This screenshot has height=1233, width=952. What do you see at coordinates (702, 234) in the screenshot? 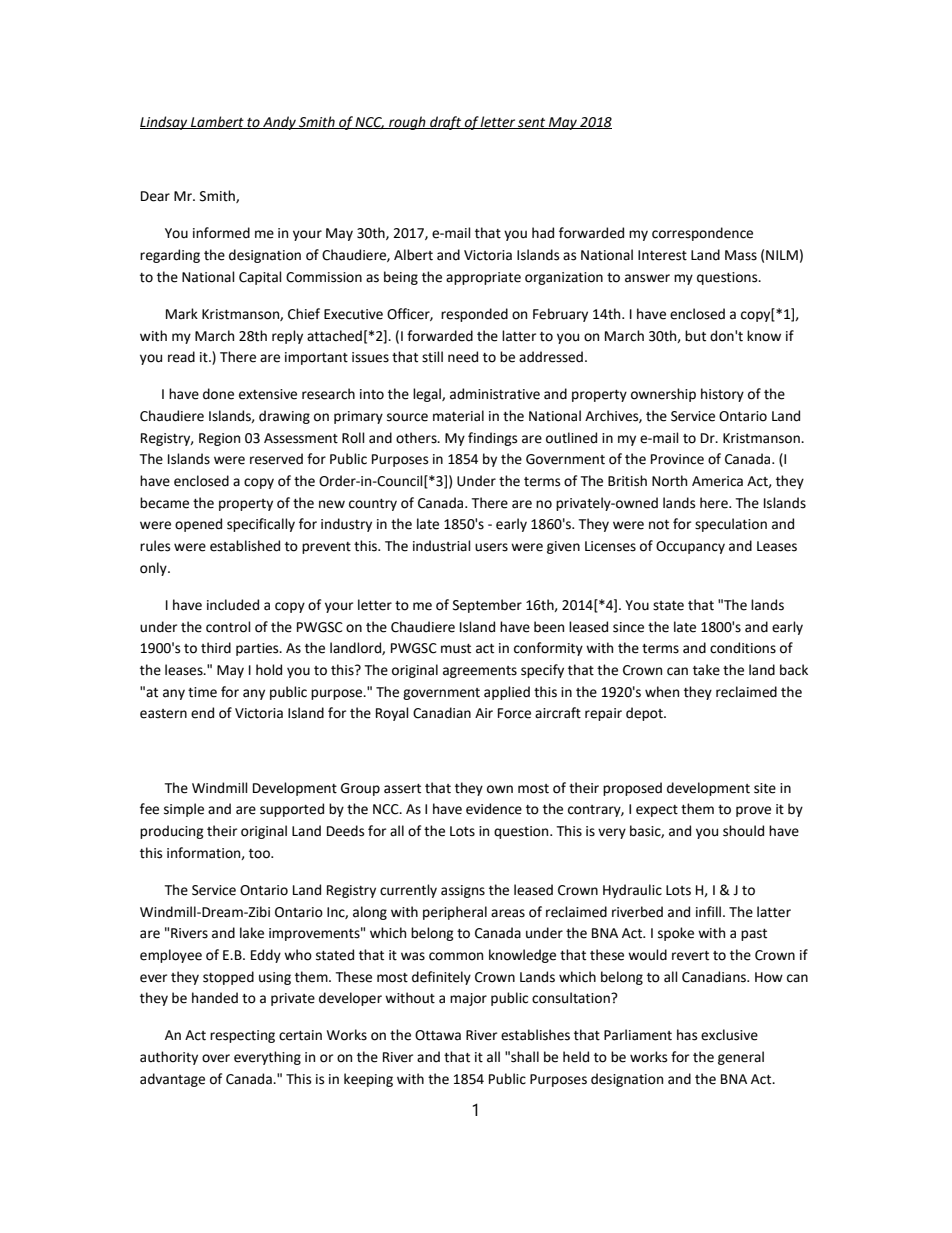
I see `correspondence` at bounding box center [702, 234].
